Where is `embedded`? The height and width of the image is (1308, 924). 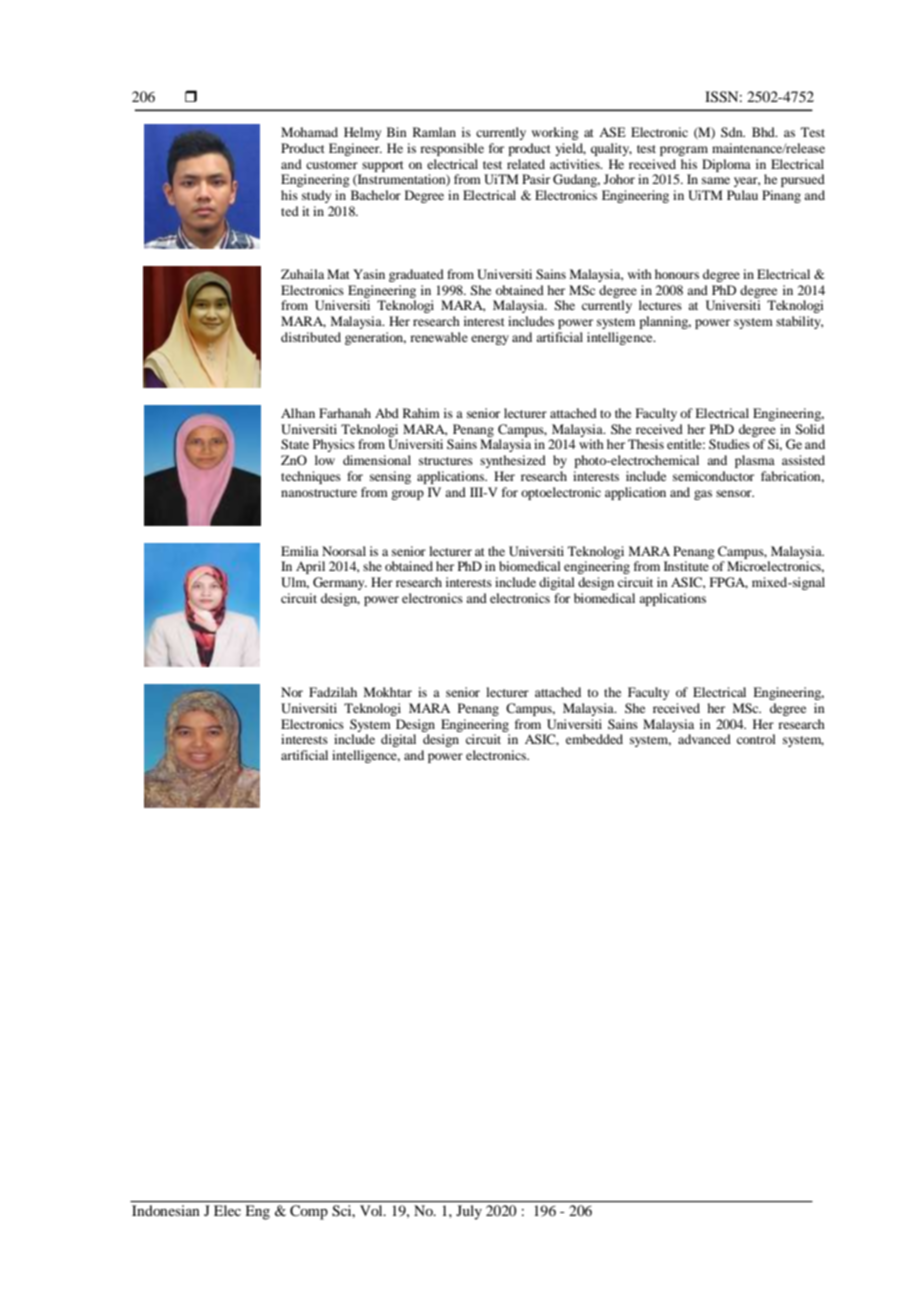 embedded is located at coordinates (594, 739).
